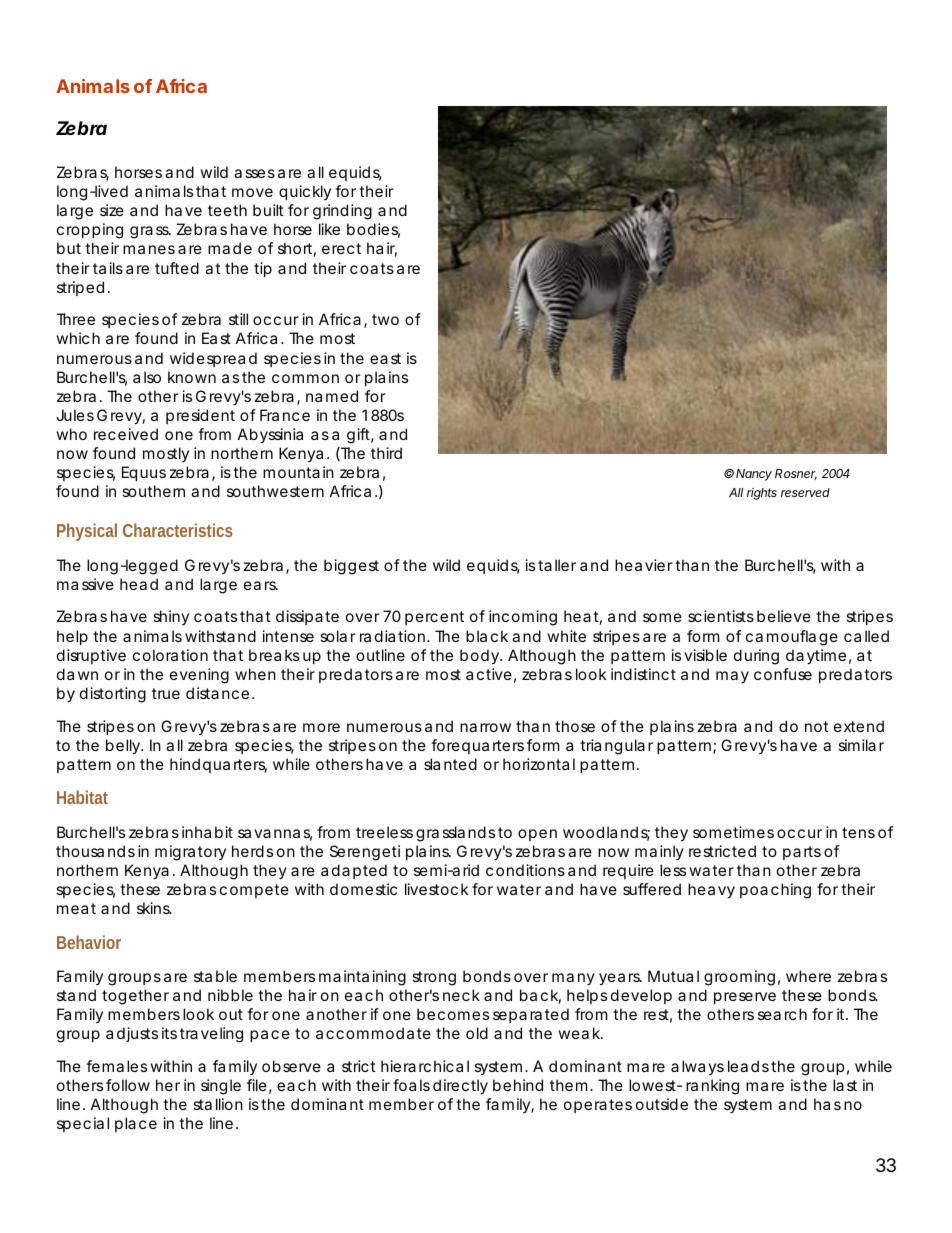 The width and height of the page is (952, 1233). I want to click on rights, so click(762, 494).
